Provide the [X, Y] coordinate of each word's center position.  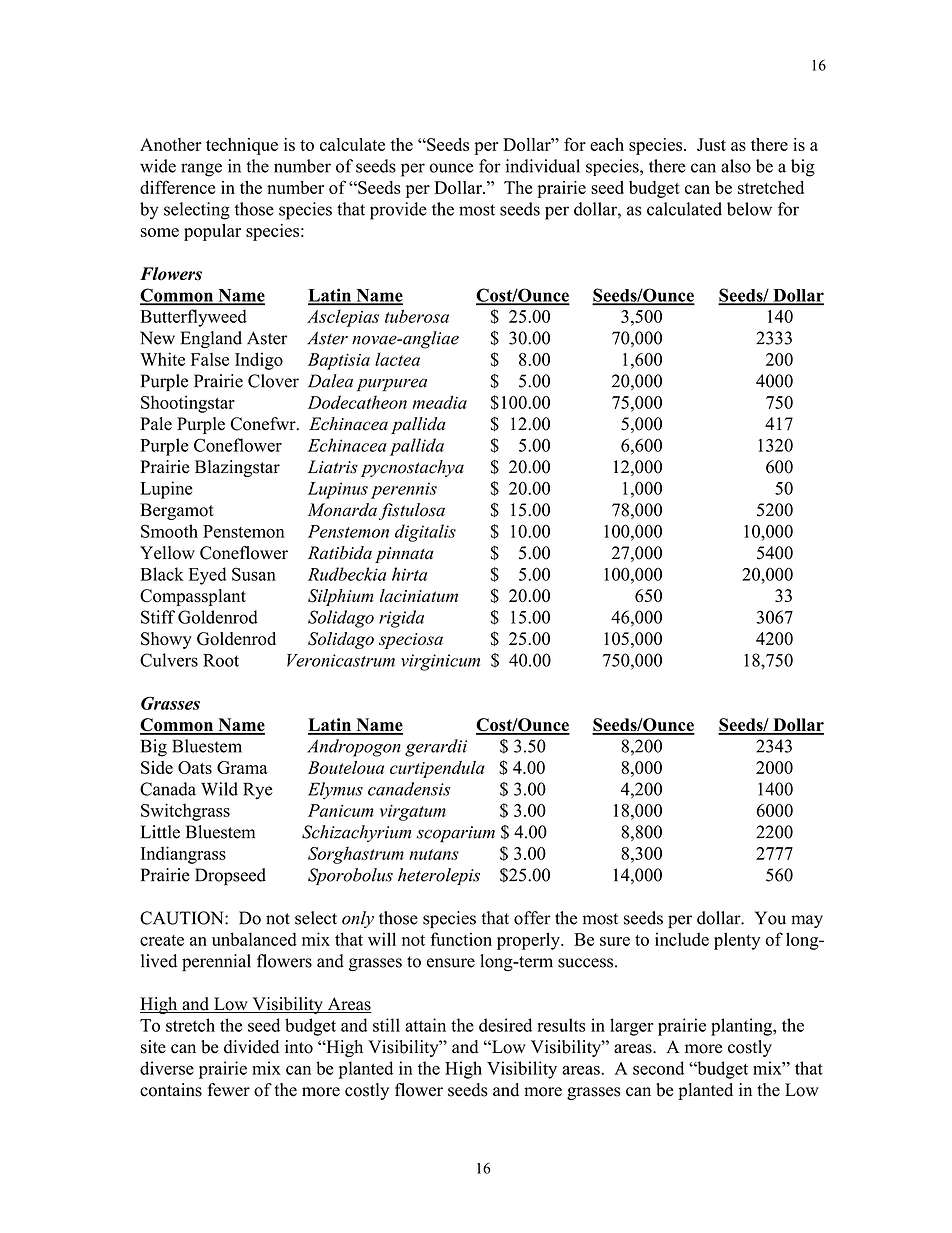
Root [221, 660]
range [201, 170]
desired [505, 1025]
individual [543, 166]
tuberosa [417, 316]
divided [251, 1047]
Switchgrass [185, 812]
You [770, 918]
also [736, 166]
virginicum [440, 662]
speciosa [411, 641]
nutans [434, 854]
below [749, 209]
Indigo [259, 361]
